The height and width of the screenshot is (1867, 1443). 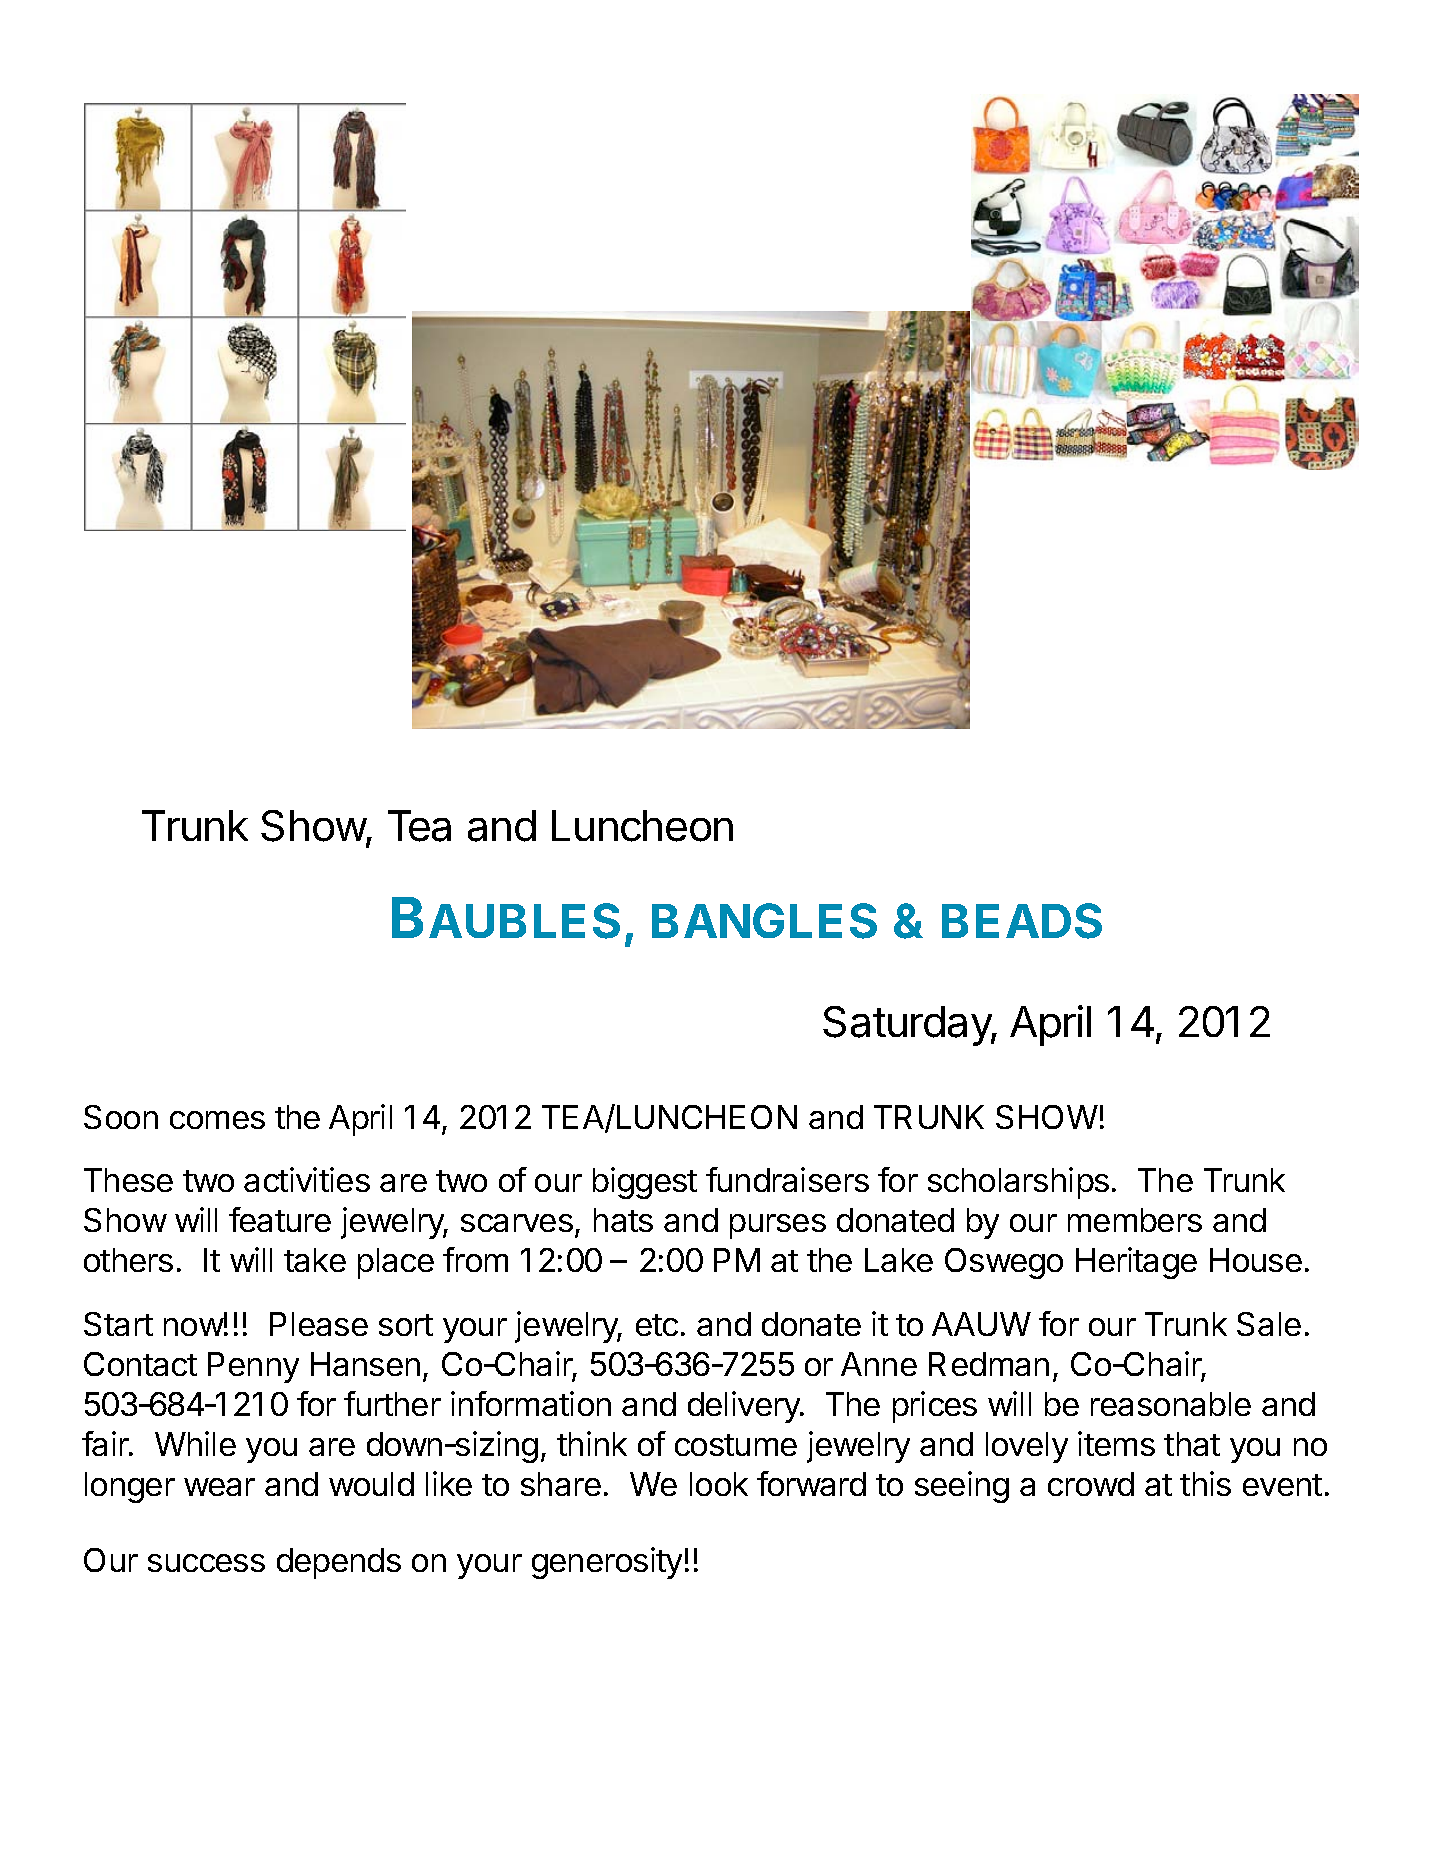 What do you see at coordinates (657, 1325) in the screenshot?
I see `etc` at bounding box center [657, 1325].
